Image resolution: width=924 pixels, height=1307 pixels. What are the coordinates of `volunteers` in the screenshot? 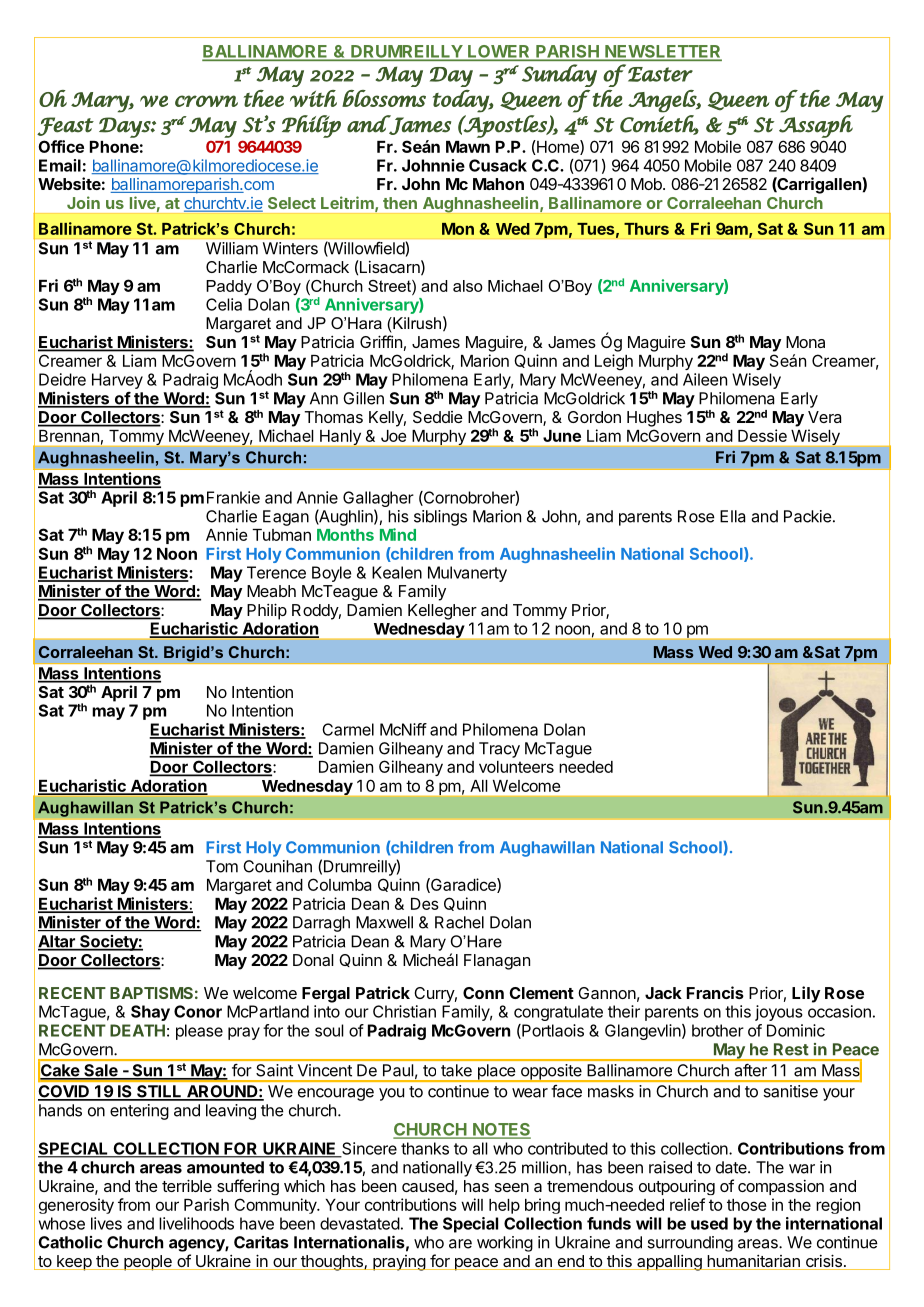 It's located at (516, 767).
